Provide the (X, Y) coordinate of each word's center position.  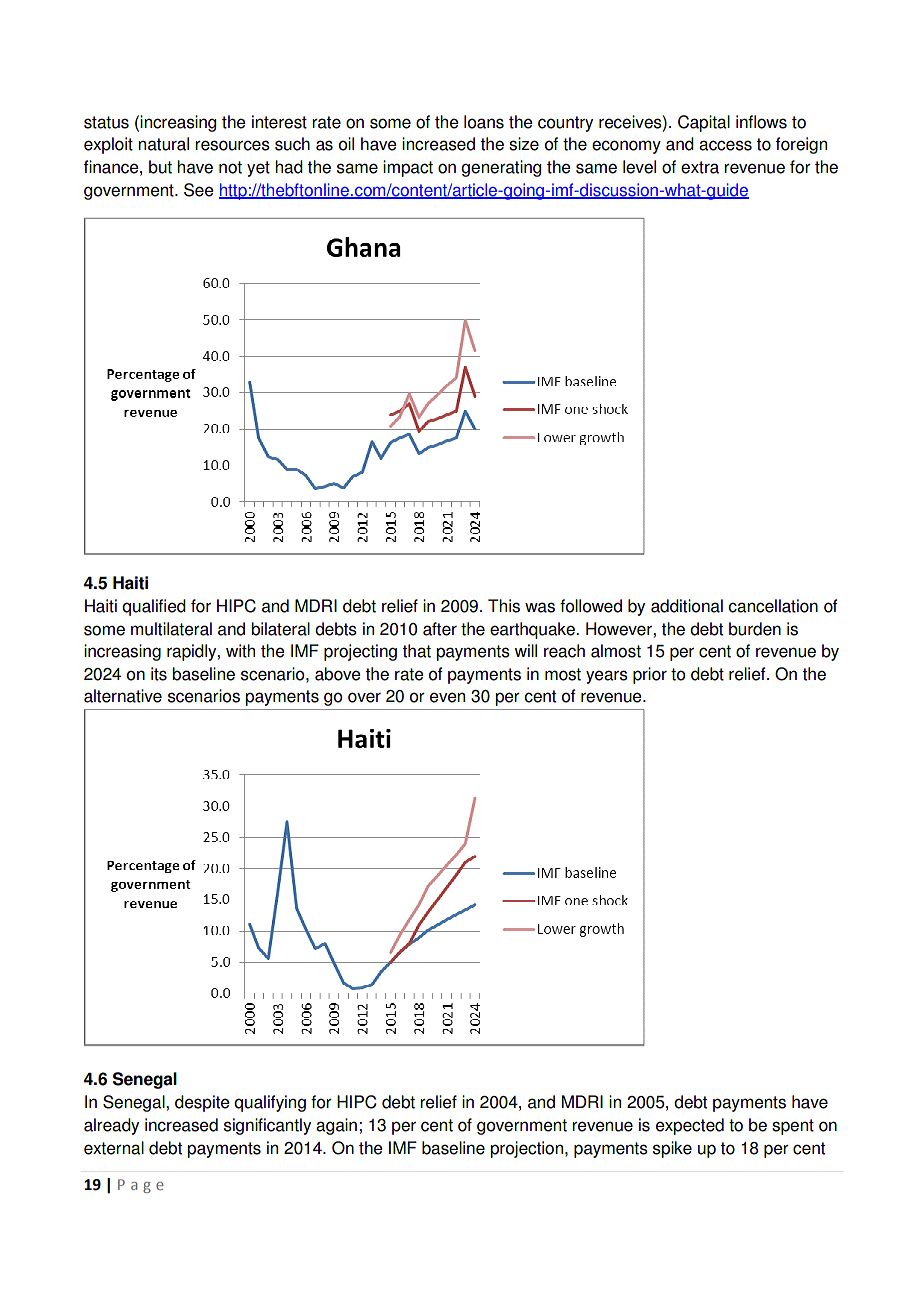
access (725, 145)
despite (202, 1103)
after (440, 629)
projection (528, 1149)
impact (408, 168)
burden (755, 629)
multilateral (171, 629)
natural (163, 144)
